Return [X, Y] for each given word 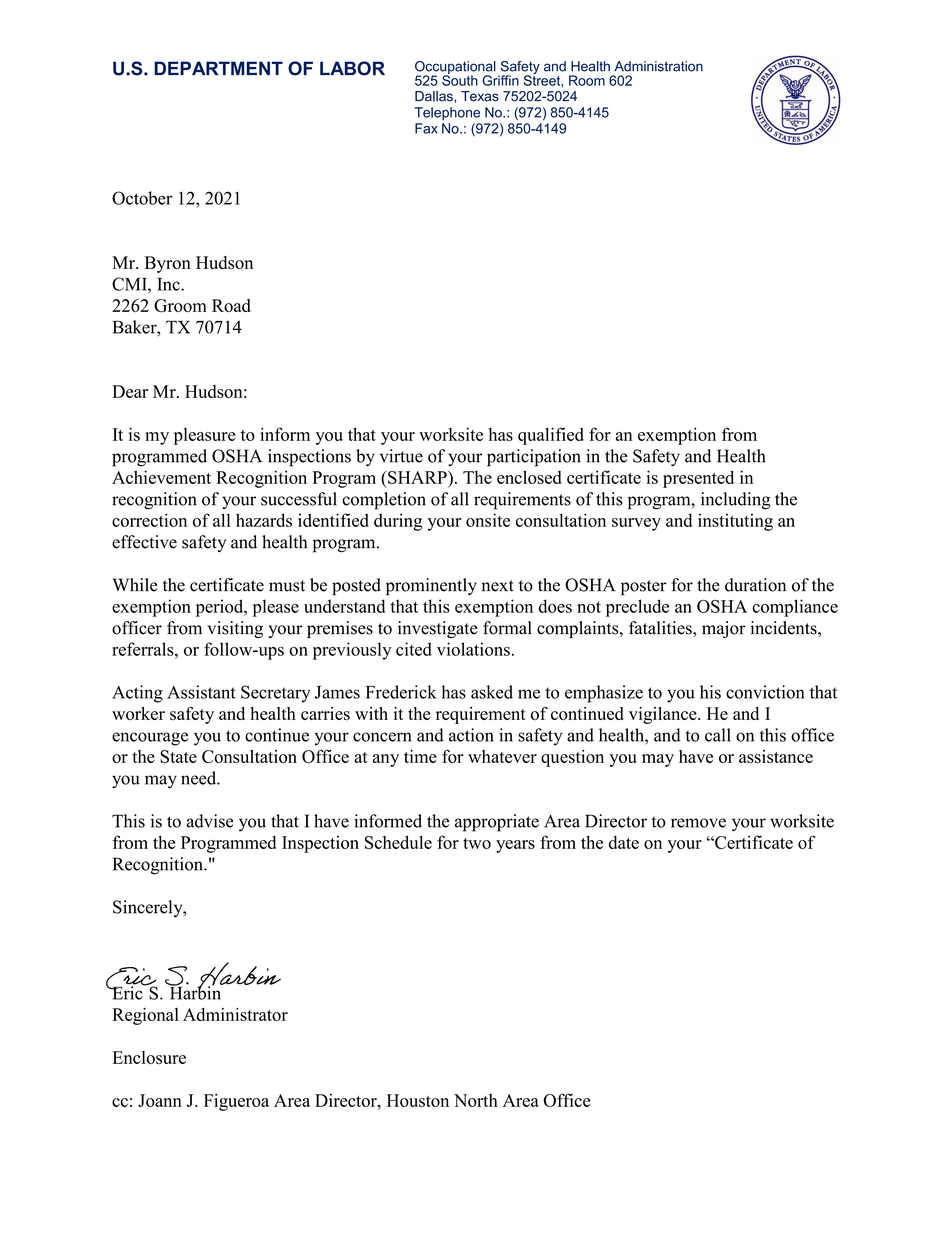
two [477, 843]
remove [698, 823]
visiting [235, 629]
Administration [658, 66]
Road [231, 305]
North [476, 1100]
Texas [480, 96]
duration [755, 585]
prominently [431, 586]
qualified [551, 436]
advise [210, 821]
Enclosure [149, 1057]
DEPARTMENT [218, 68]
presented [698, 479]
